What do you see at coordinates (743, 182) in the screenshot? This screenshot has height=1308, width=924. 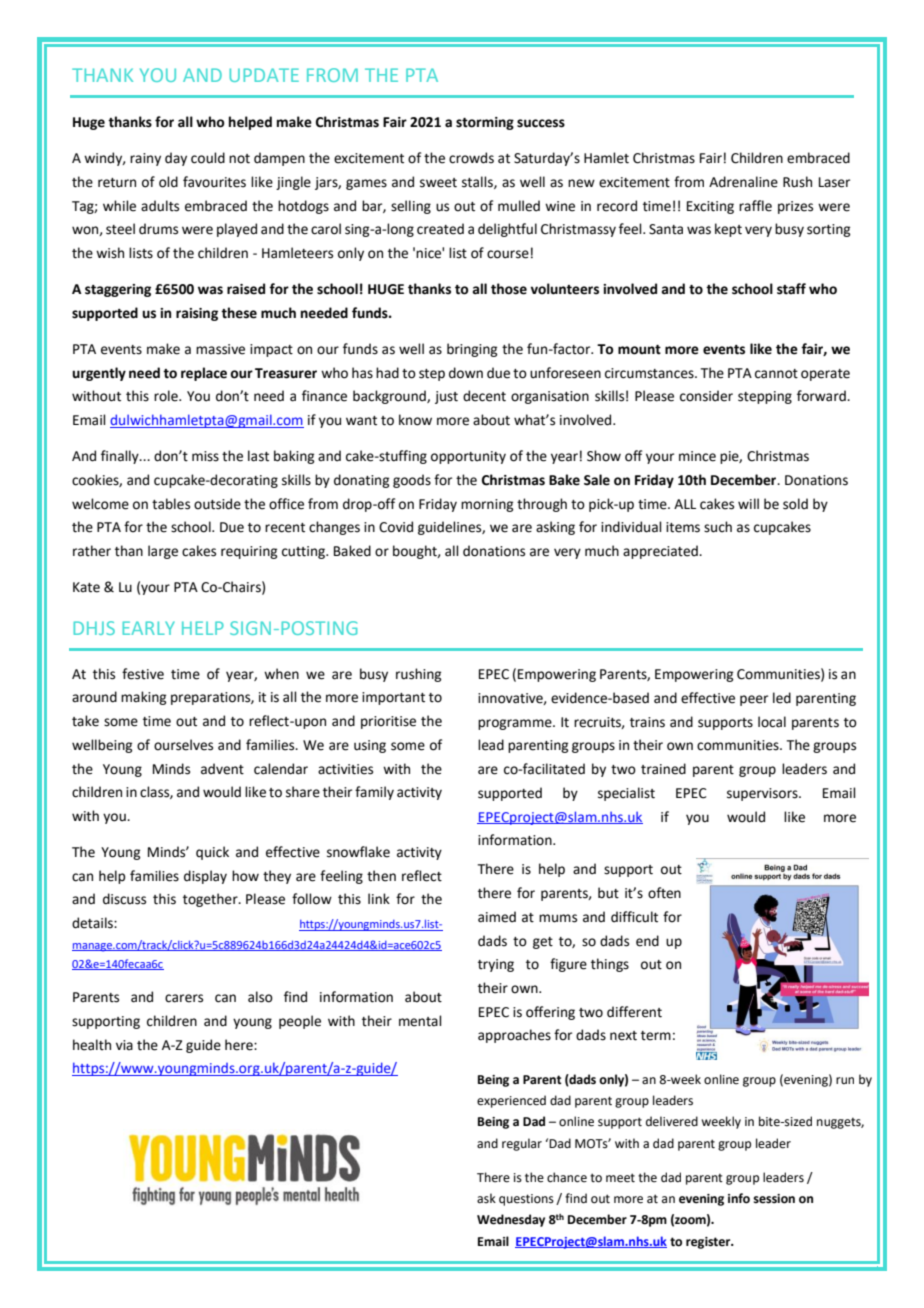 I see `Adrenaline` at bounding box center [743, 182].
